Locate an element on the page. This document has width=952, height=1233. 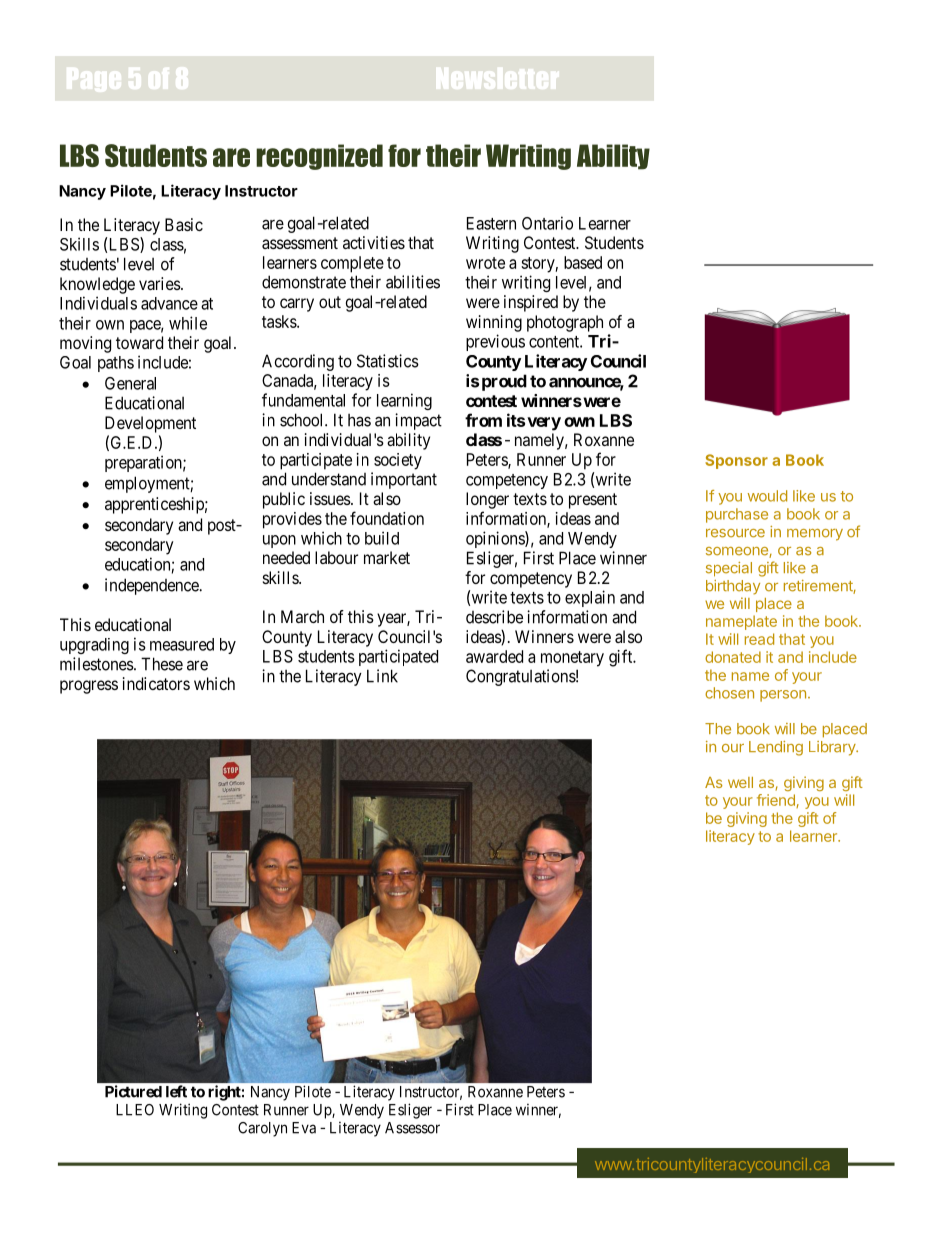
based is located at coordinates (583, 262).
